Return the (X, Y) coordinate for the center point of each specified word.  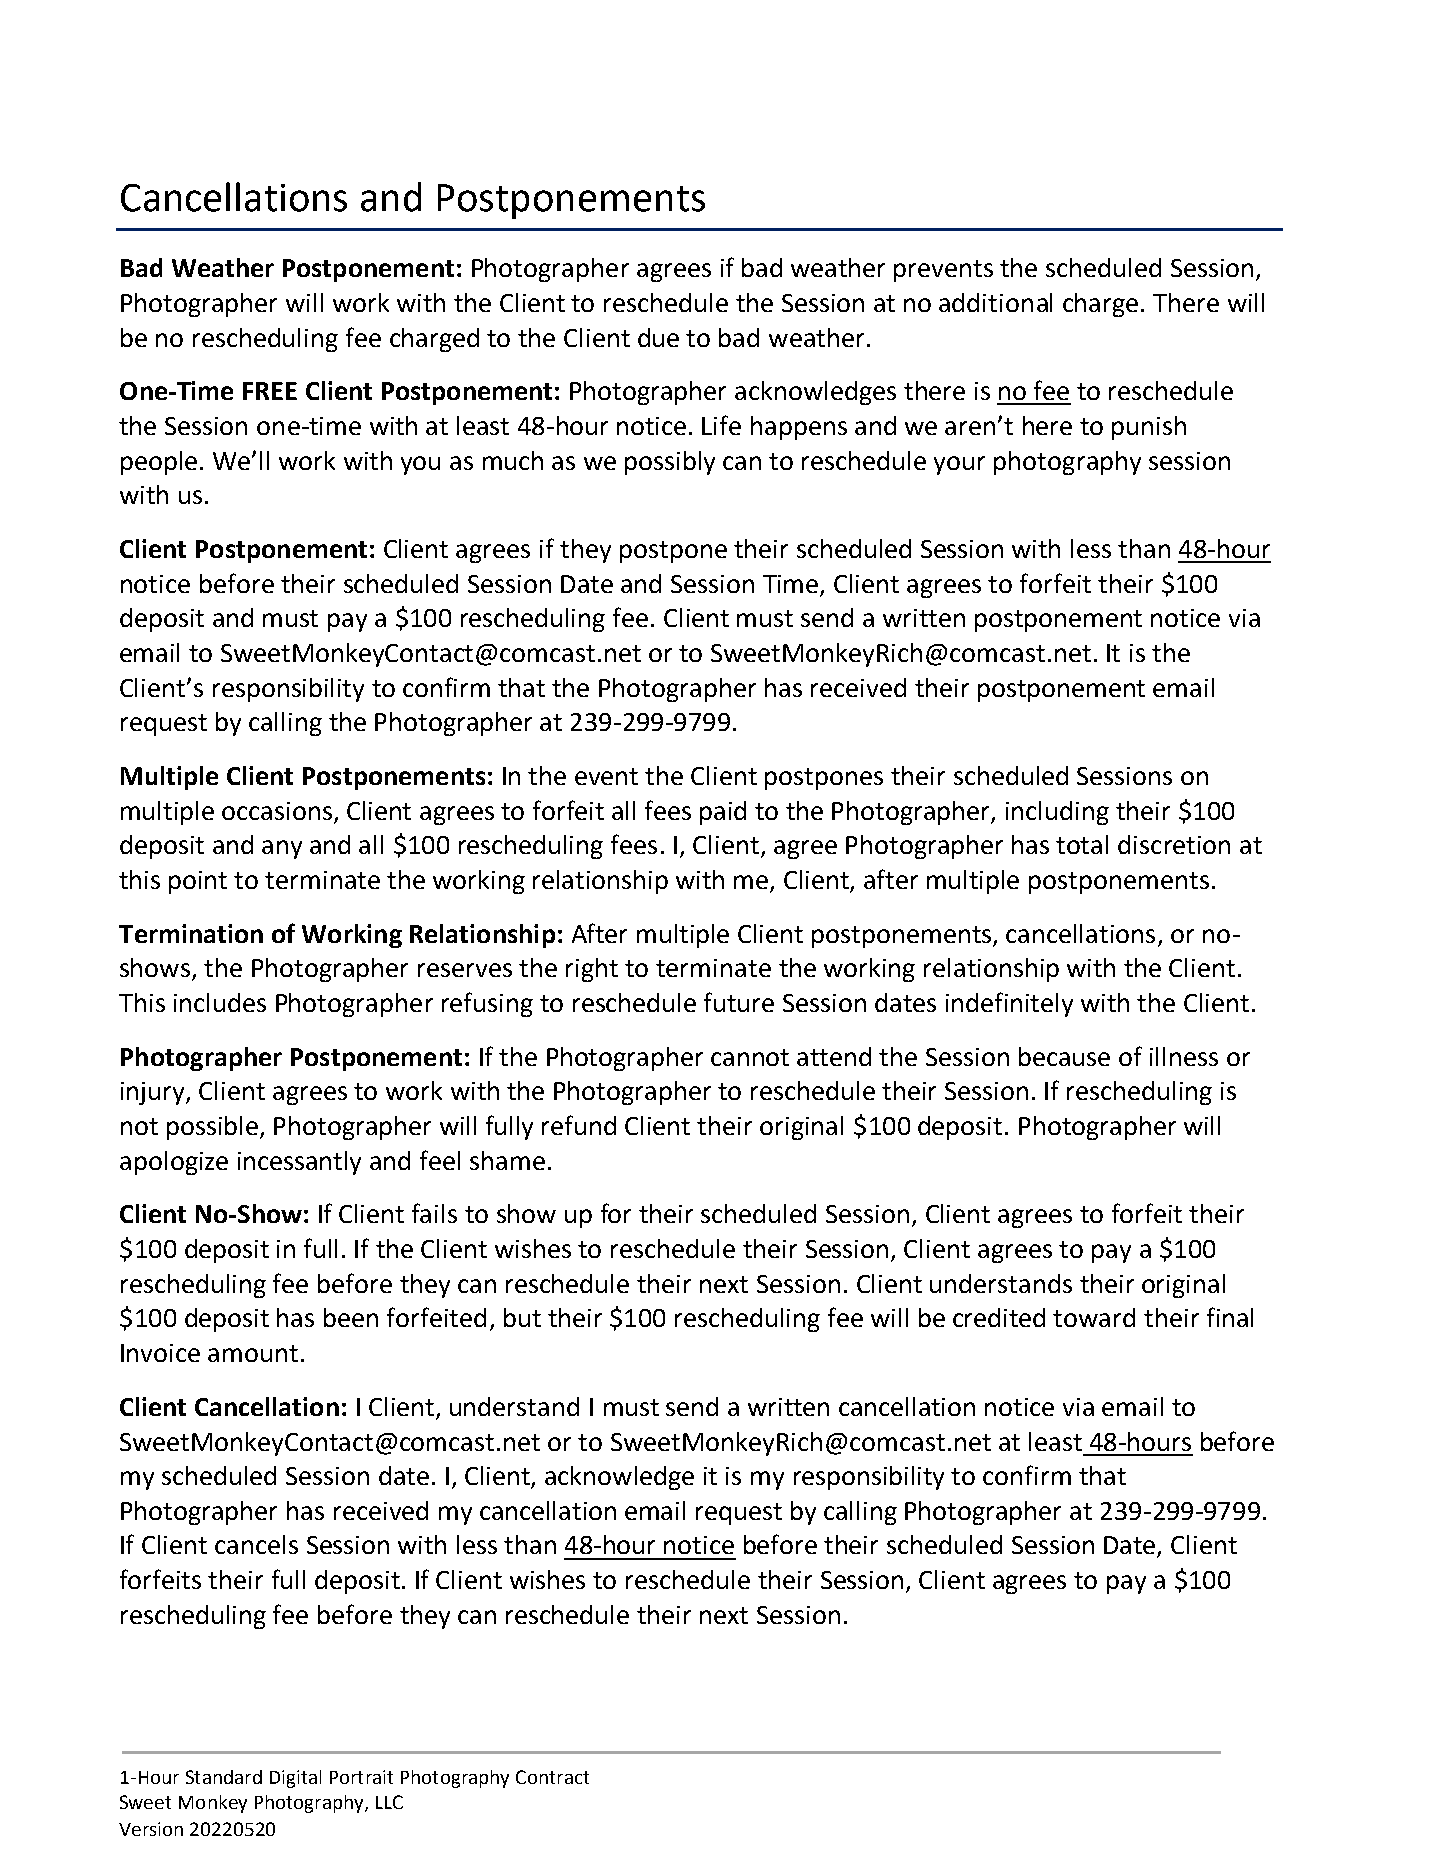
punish (1149, 428)
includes (220, 1002)
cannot (750, 1057)
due (658, 337)
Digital (295, 1779)
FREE (270, 391)
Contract (552, 1777)
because (1064, 1056)
